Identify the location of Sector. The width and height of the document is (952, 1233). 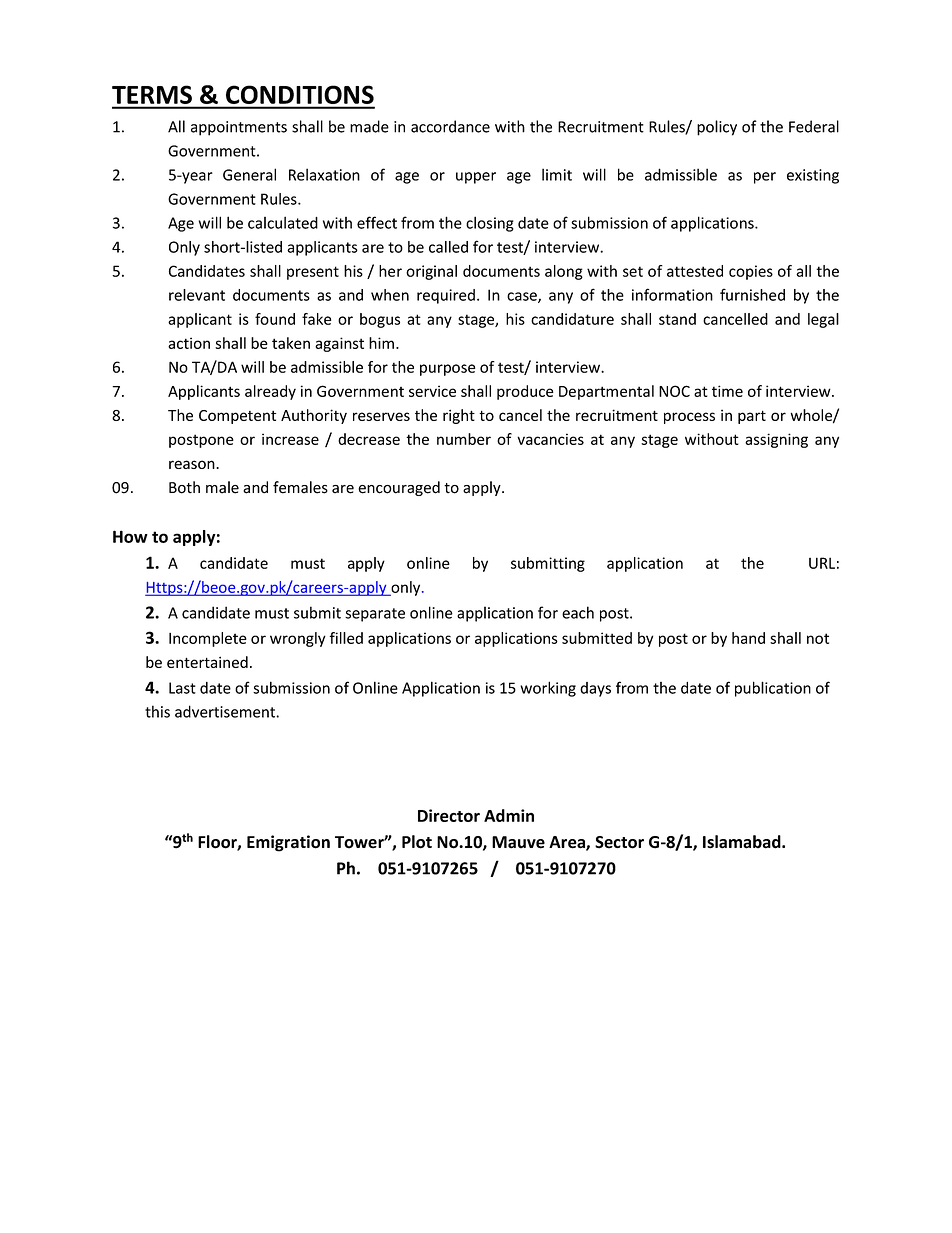
(619, 842).
